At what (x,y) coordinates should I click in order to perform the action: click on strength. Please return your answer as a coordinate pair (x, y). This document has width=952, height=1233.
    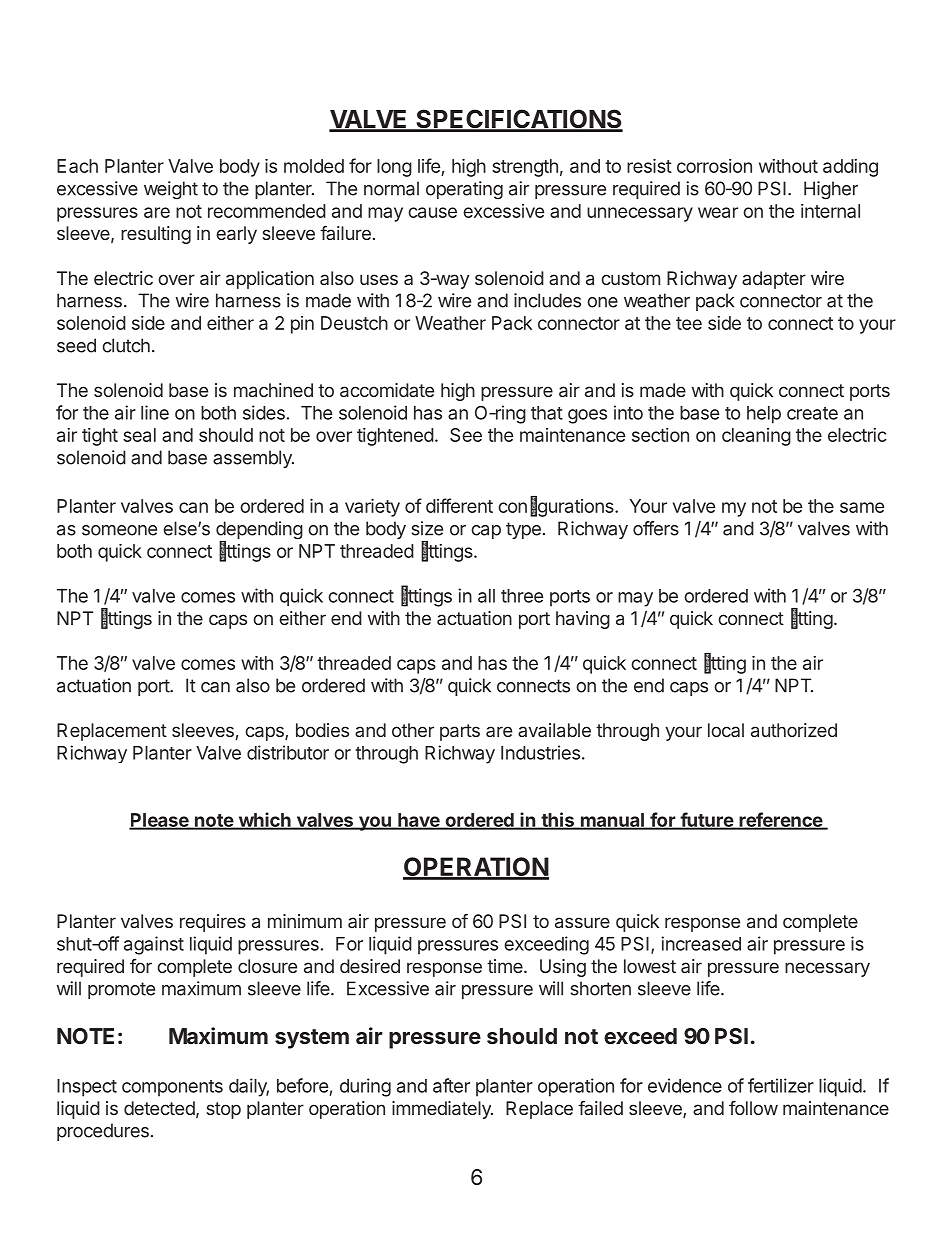
    Looking at the image, I should click on (525, 168).
